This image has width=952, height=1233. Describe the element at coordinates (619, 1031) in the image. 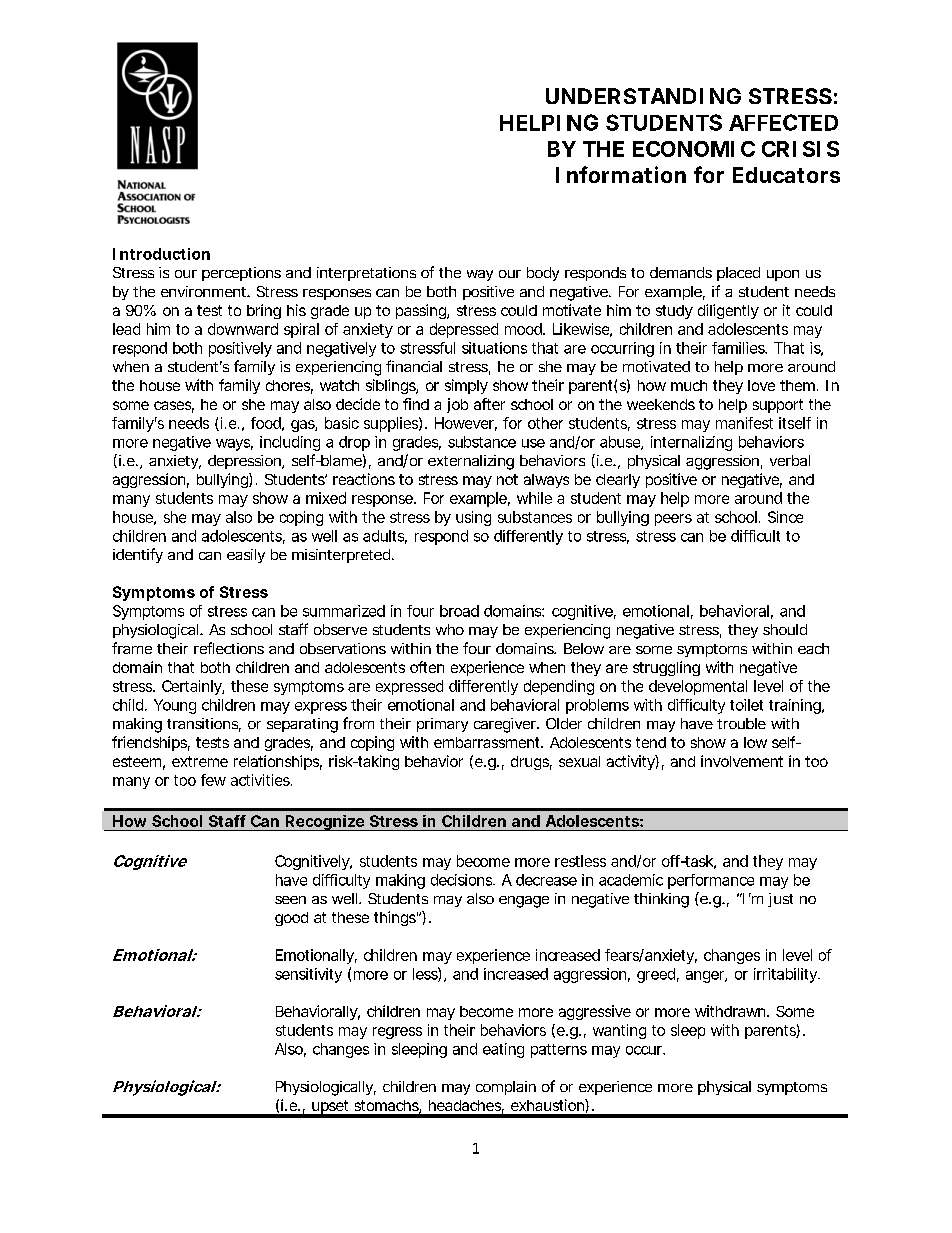

I see `wanting` at that location.
